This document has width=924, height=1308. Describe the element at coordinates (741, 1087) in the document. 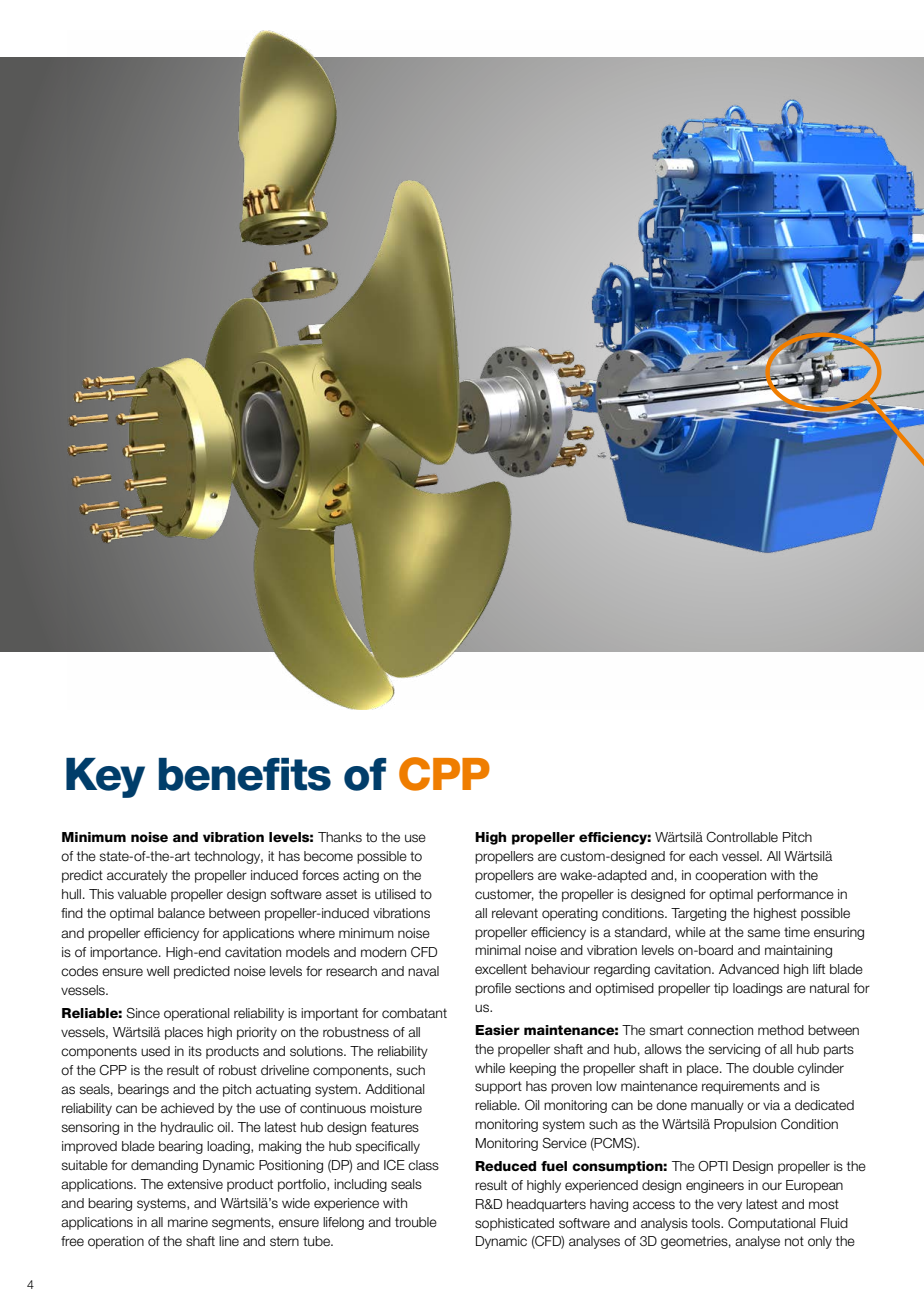

I see `requirements` at that location.
